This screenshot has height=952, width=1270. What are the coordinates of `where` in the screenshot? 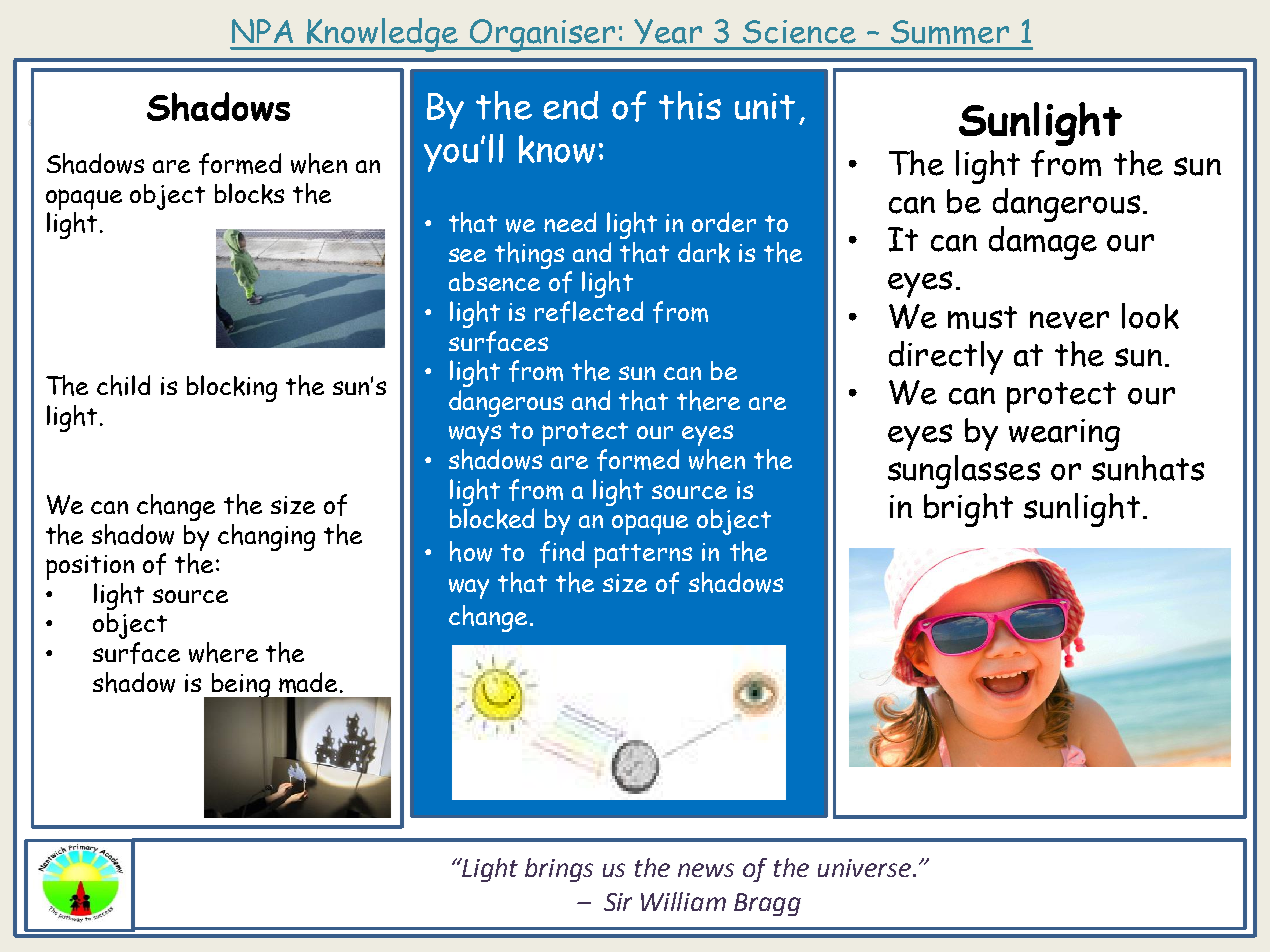 It's located at (223, 652).
